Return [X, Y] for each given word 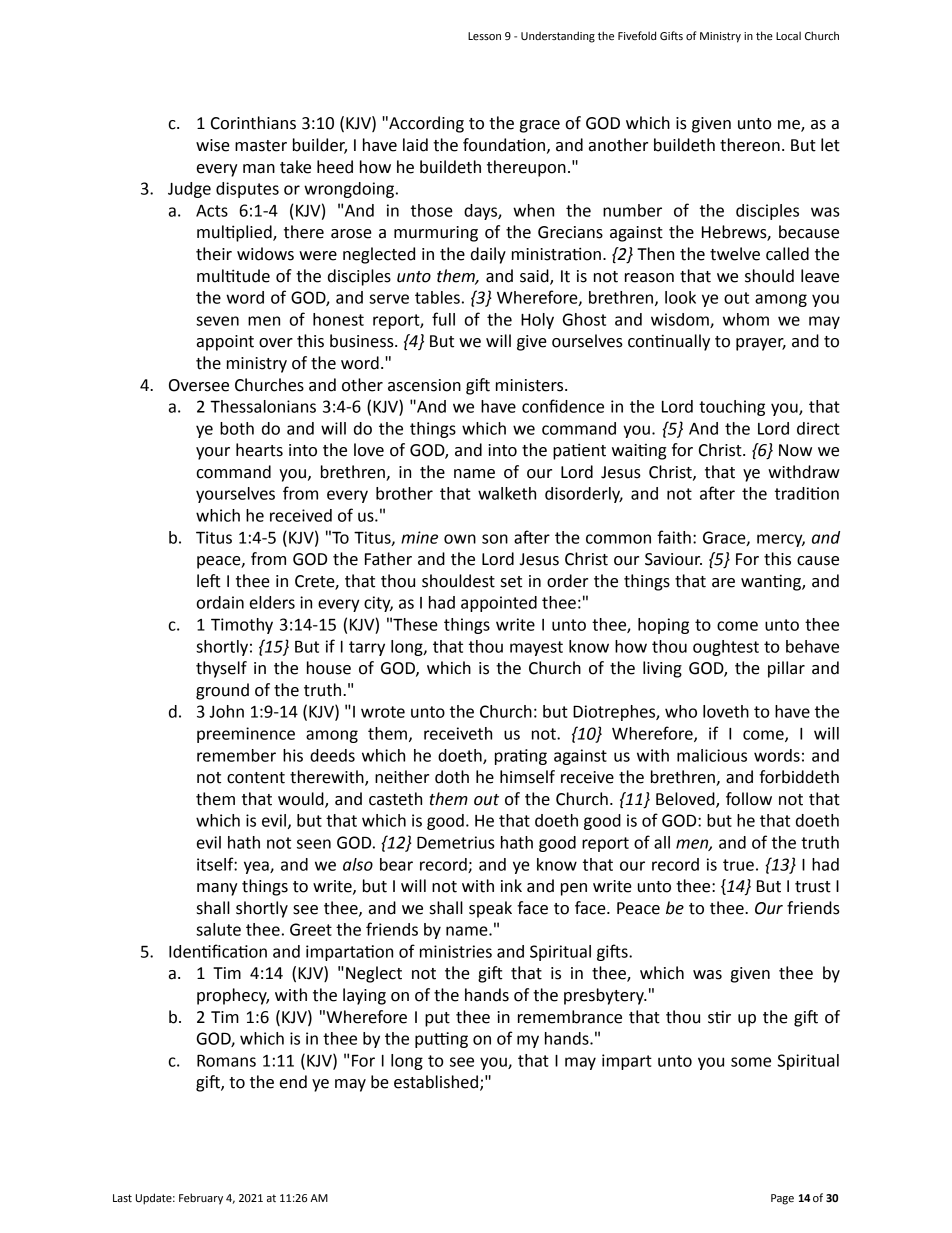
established [436, 1082]
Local [788, 35]
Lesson [484, 36]
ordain [220, 602]
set [511, 582]
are [723, 583]
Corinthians [253, 123]
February [201, 1199]
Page [782, 1199]
